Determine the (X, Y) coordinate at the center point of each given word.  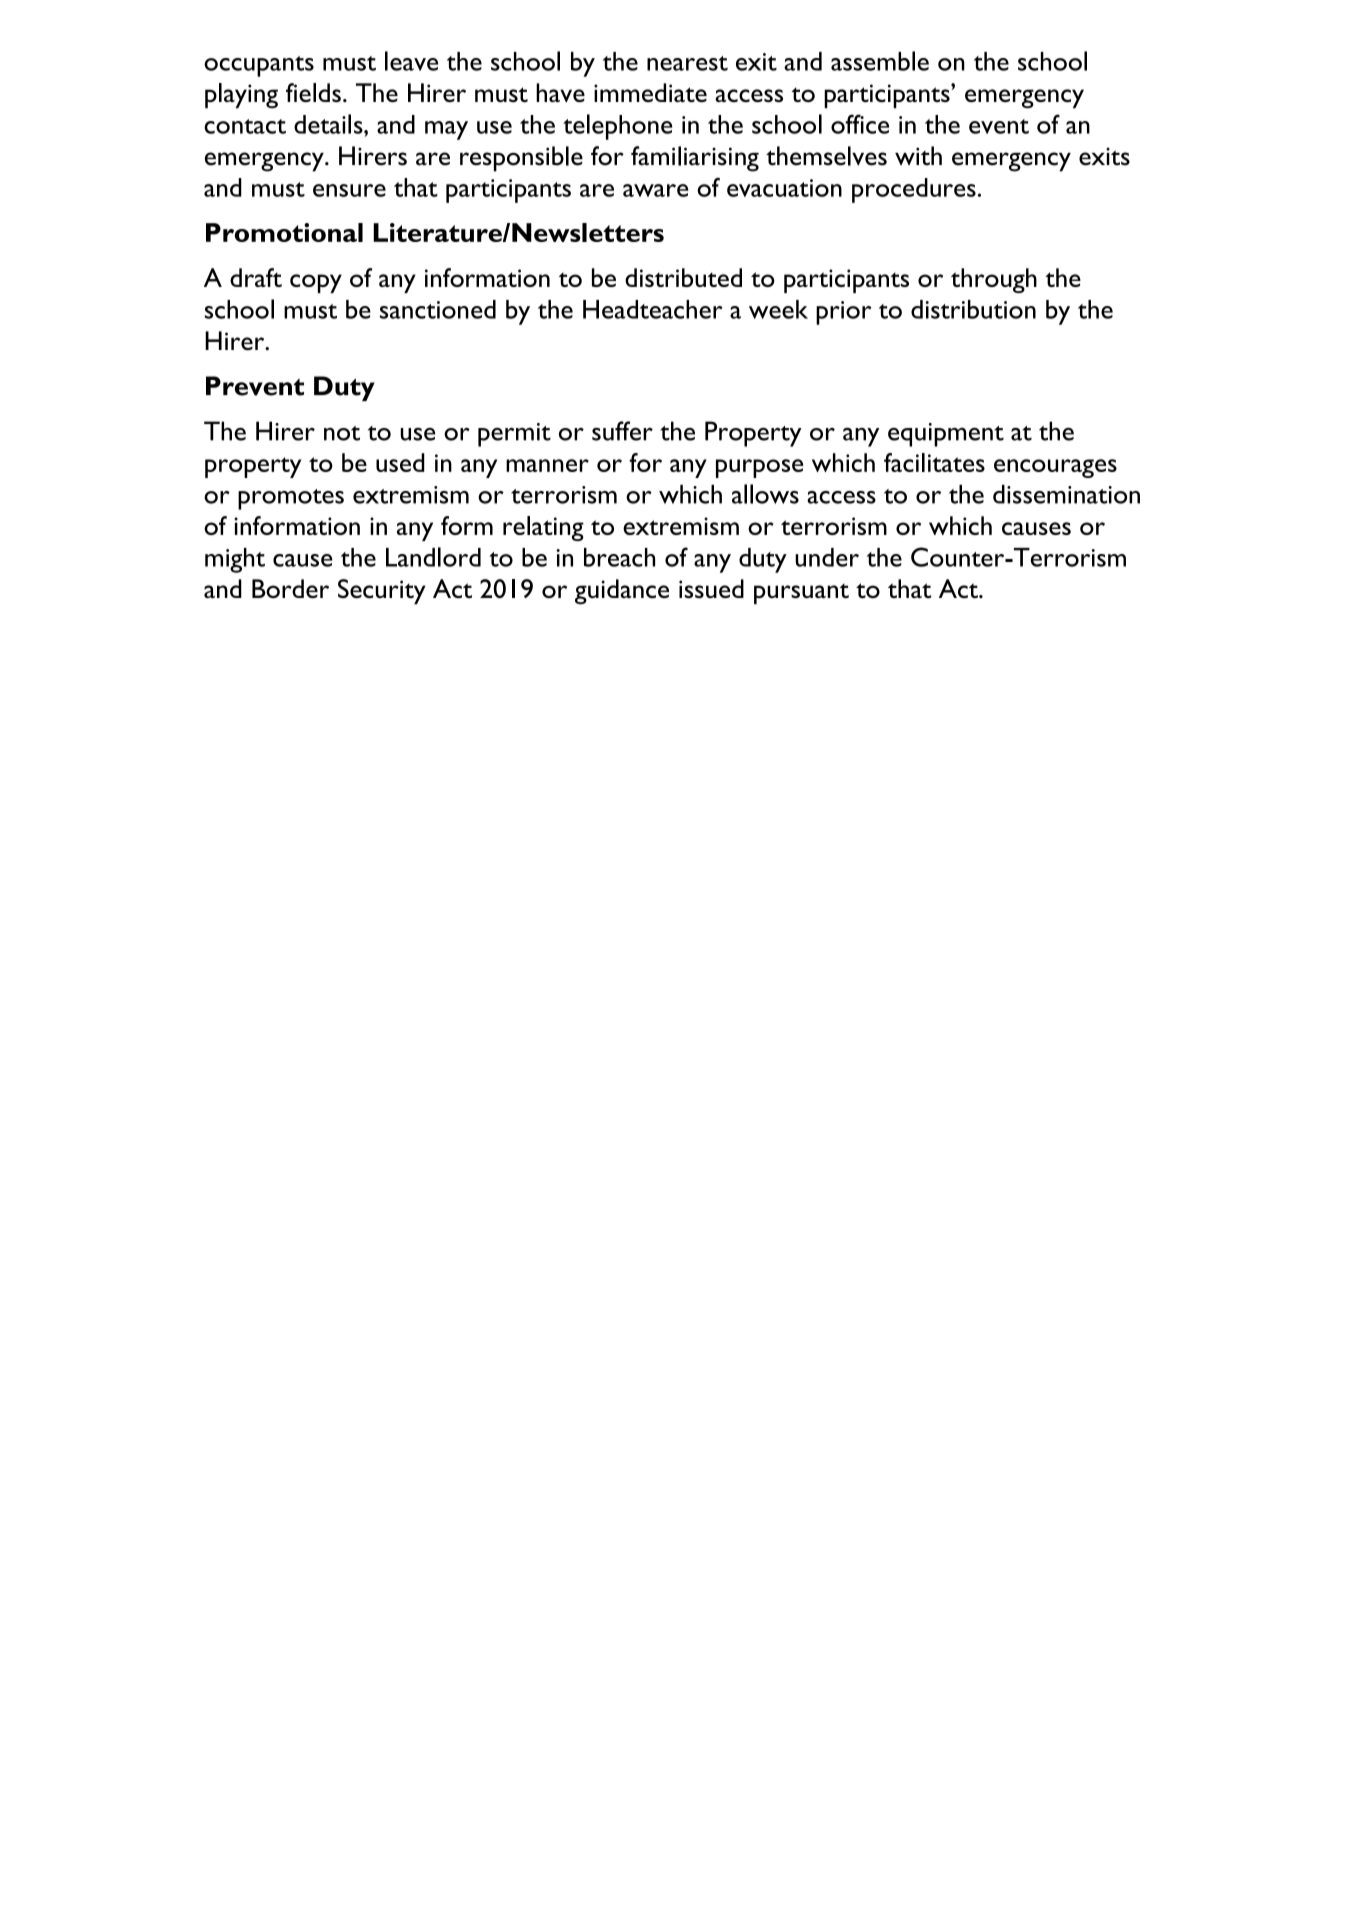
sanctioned (438, 309)
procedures (914, 190)
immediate (650, 92)
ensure (349, 190)
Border (290, 588)
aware (655, 190)
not (342, 433)
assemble (880, 61)
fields (313, 92)
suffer (622, 431)
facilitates (934, 462)
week (778, 309)
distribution (973, 309)
